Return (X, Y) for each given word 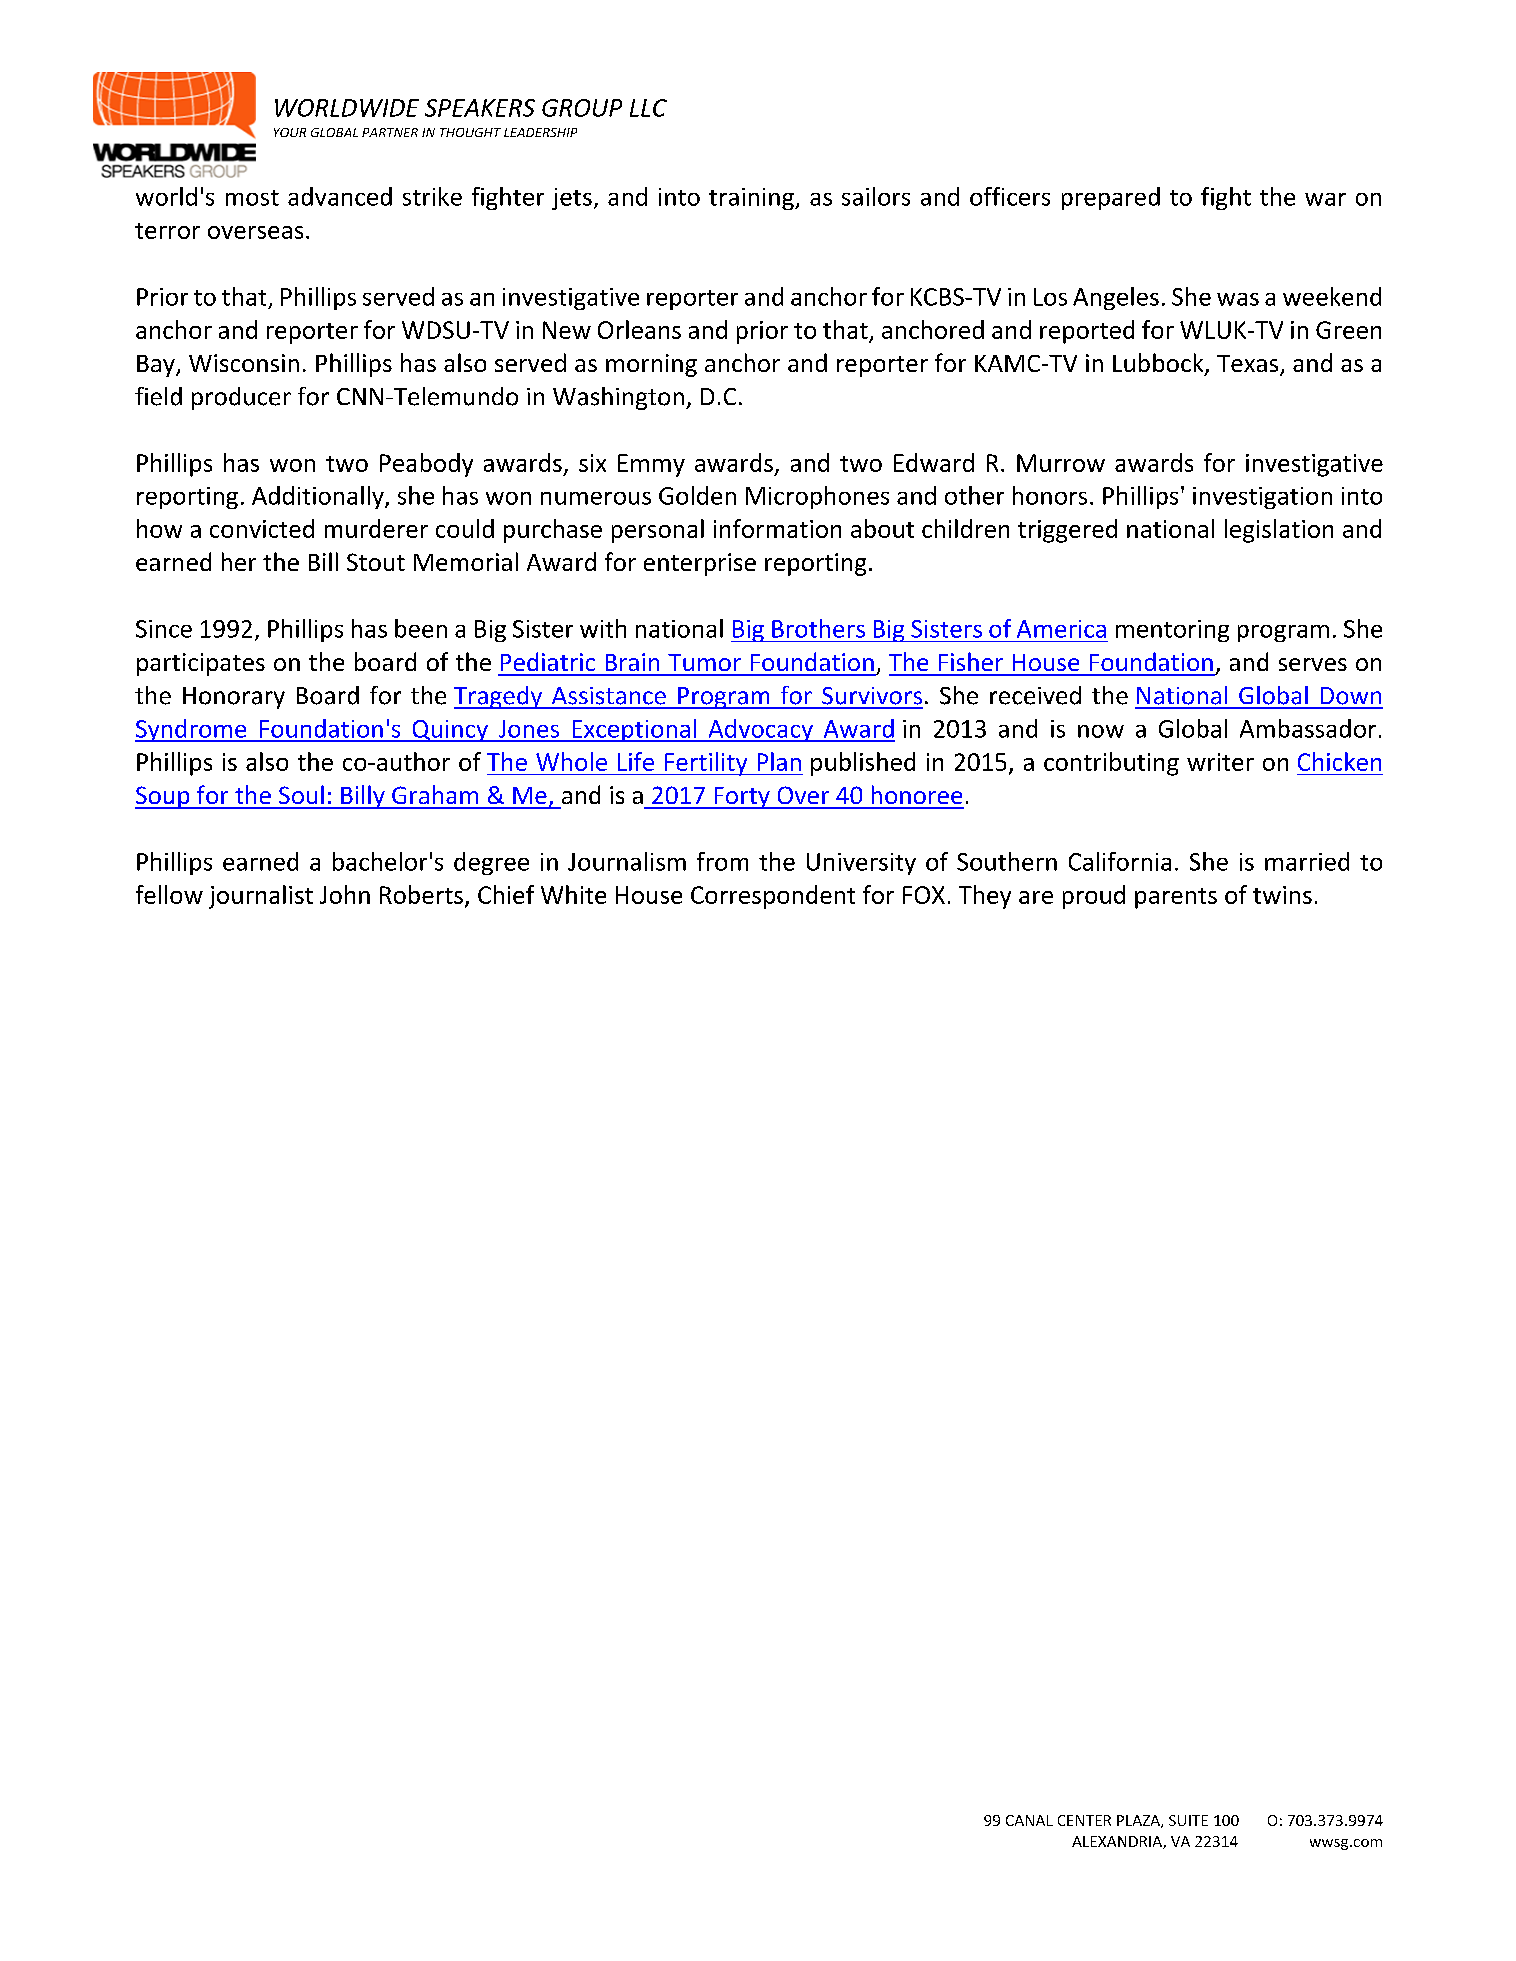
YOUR (290, 132)
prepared (1111, 198)
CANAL (1029, 1820)
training (752, 199)
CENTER (1084, 1820)
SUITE (1188, 1820)
